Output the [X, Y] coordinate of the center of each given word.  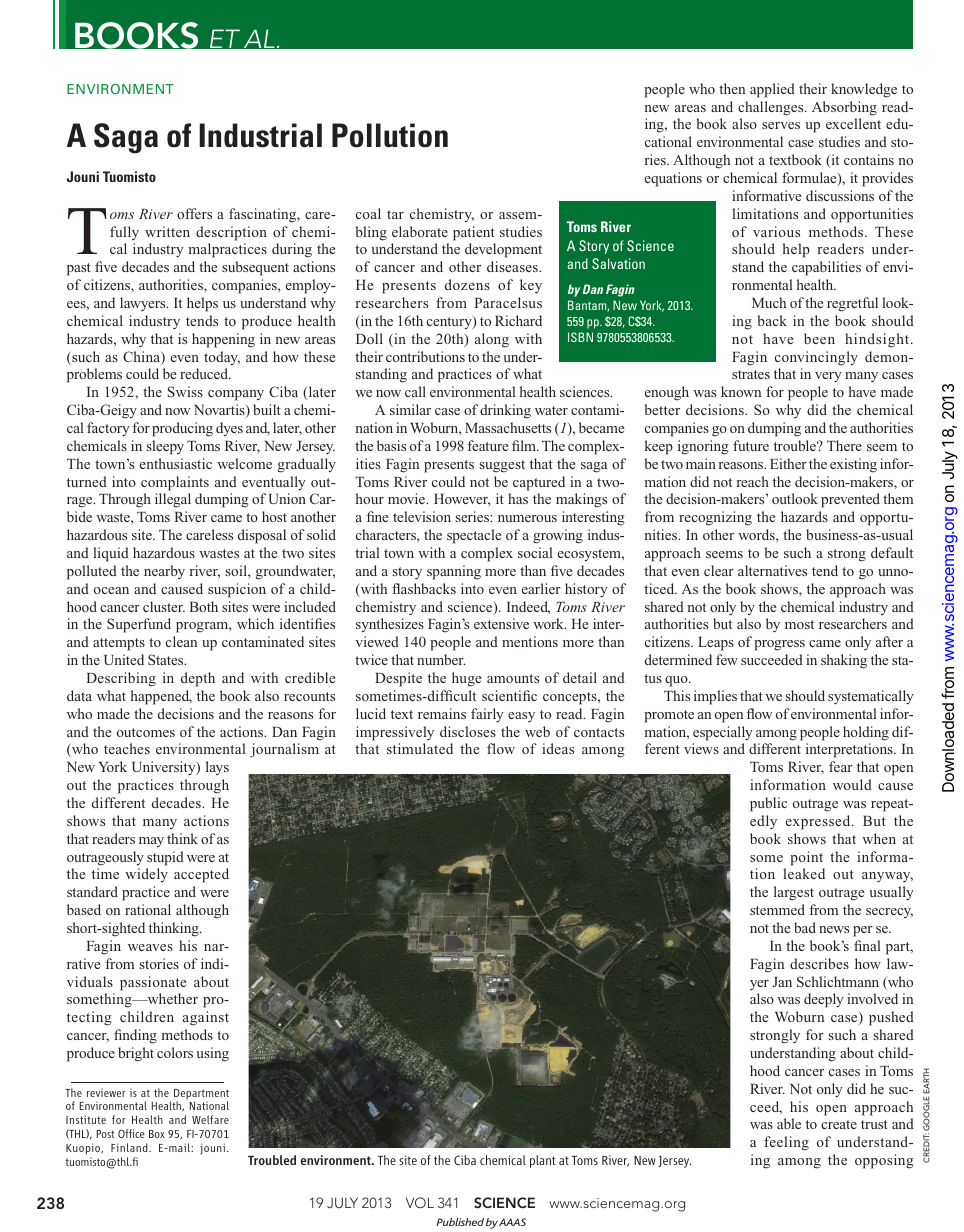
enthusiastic [176, 463]
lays [217, 768]
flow [501, 748]
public [768, 804]
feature [487, 445]
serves [781, 125]
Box [157, 1134]
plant [543, 1161]
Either [788, 463]
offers [194, 213]
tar [395, 214]
